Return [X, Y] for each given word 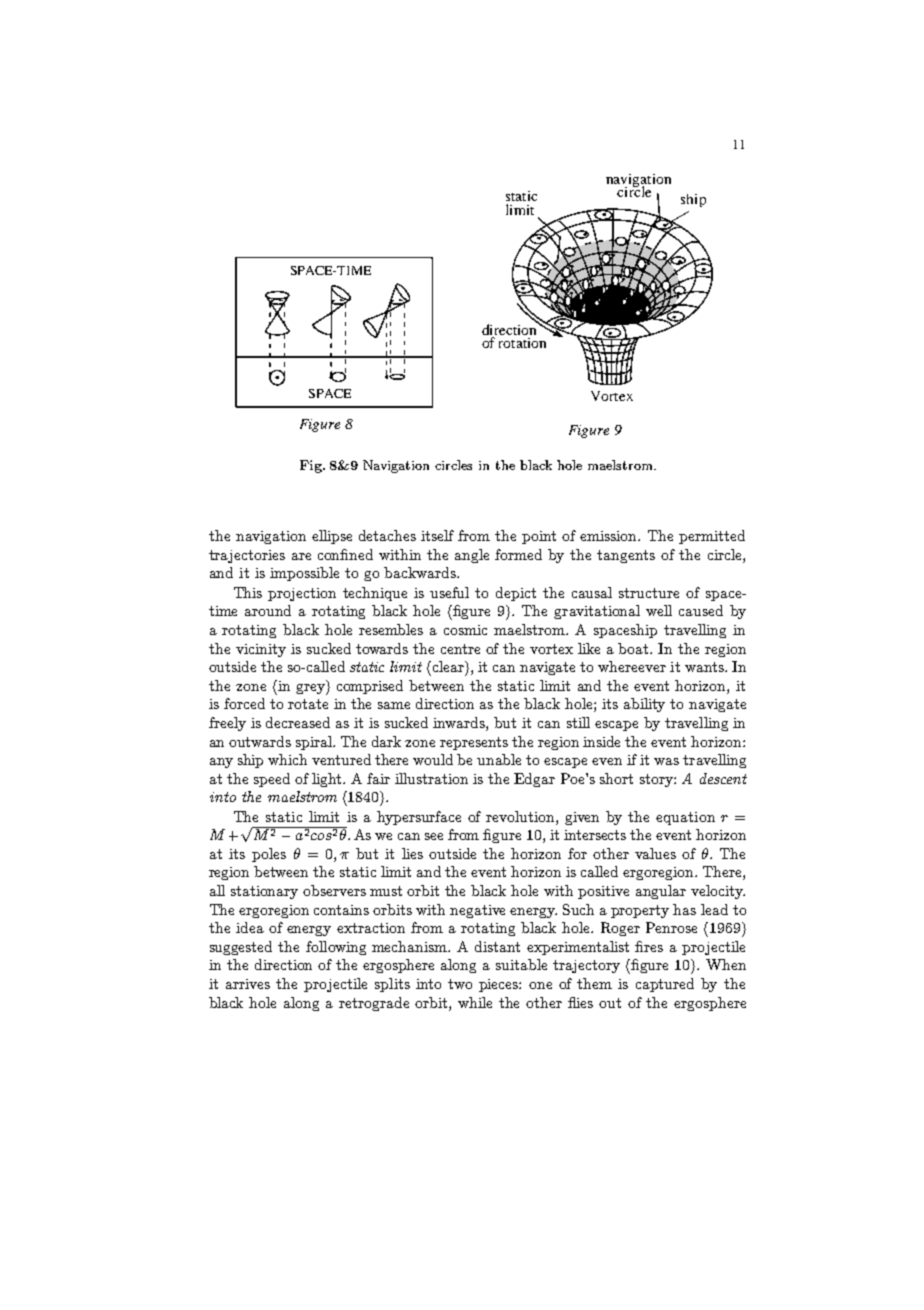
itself [437, 535]
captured [665, 985]
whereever [632, 666]
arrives [248, 984]
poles [269, 855]
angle [472, 556]
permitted [712, 537]
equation [685, 818]
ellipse [332, 537]
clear [448, 666]
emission [610, 536]
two [460, 984]
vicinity [261, 650]
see [434, 836]
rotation [522, 343]
